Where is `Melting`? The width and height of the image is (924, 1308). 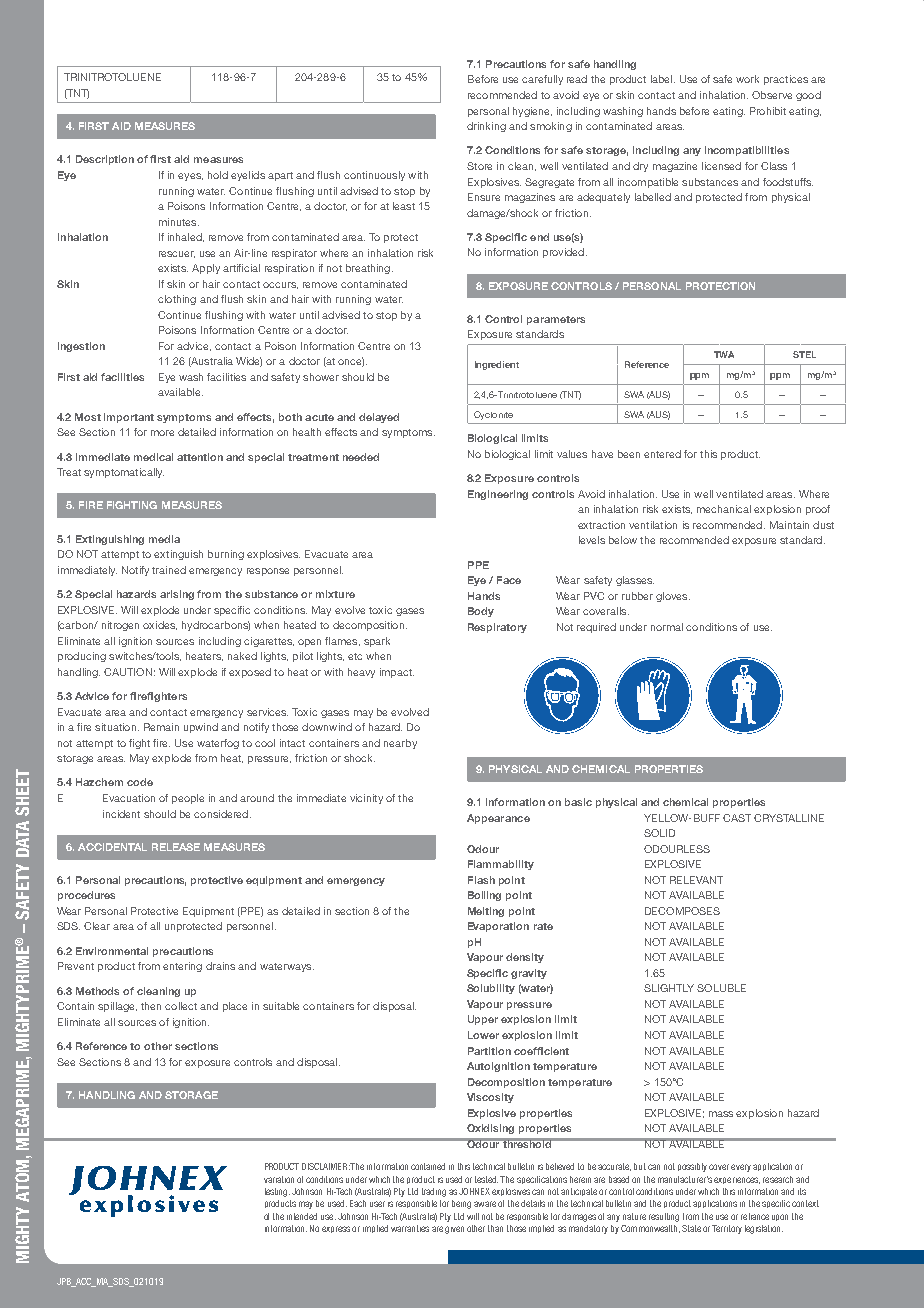
Melting is located at coordinates (486, 912).
